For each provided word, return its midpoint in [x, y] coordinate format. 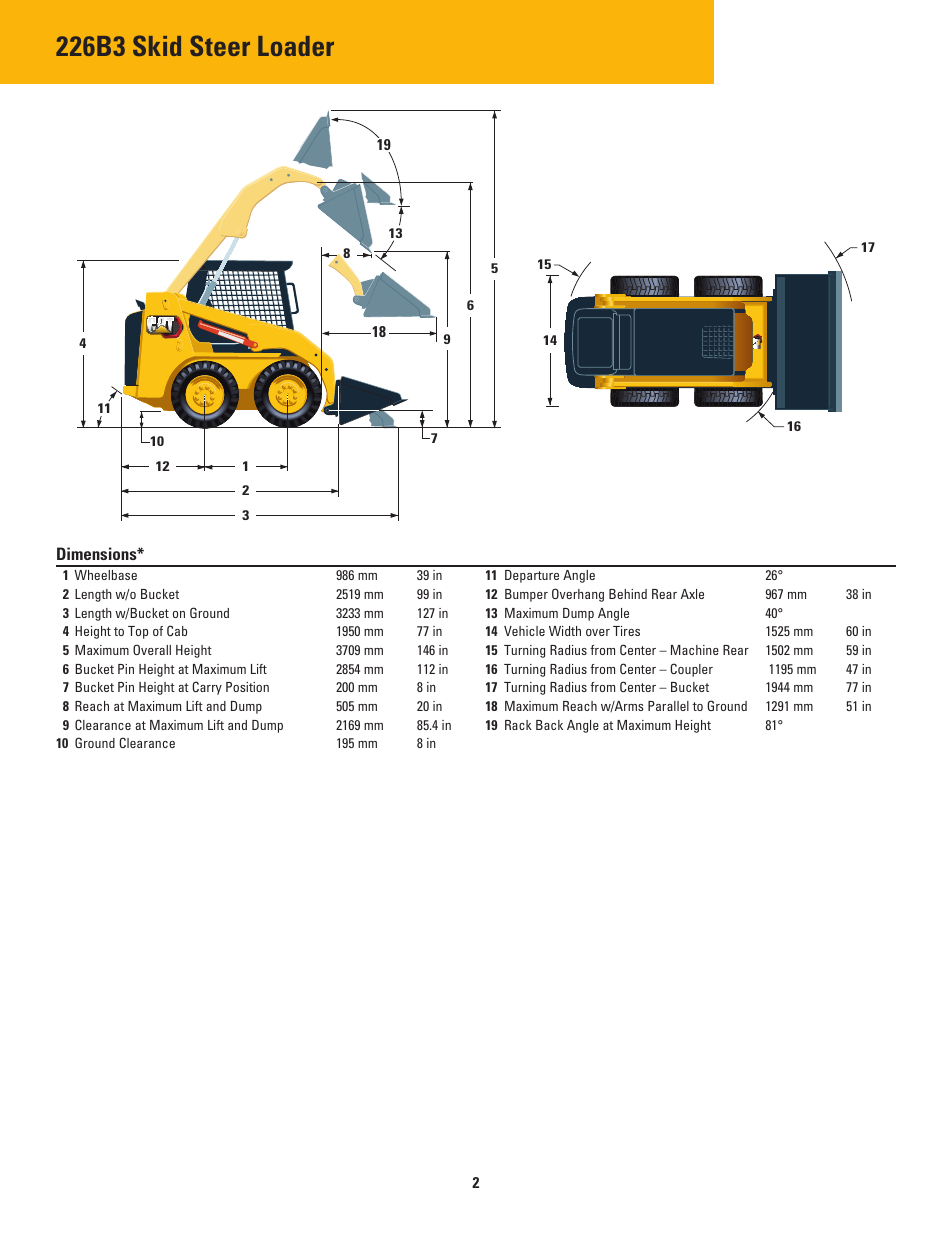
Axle [692, 594]
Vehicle [524, 631]
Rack [518, 725]
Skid [157, 45]
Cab [177, 630]
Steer [220, 45]
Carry [207, 688]
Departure [532, 576]
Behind [628, 594]
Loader [296, 46]
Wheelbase [105, 575]
